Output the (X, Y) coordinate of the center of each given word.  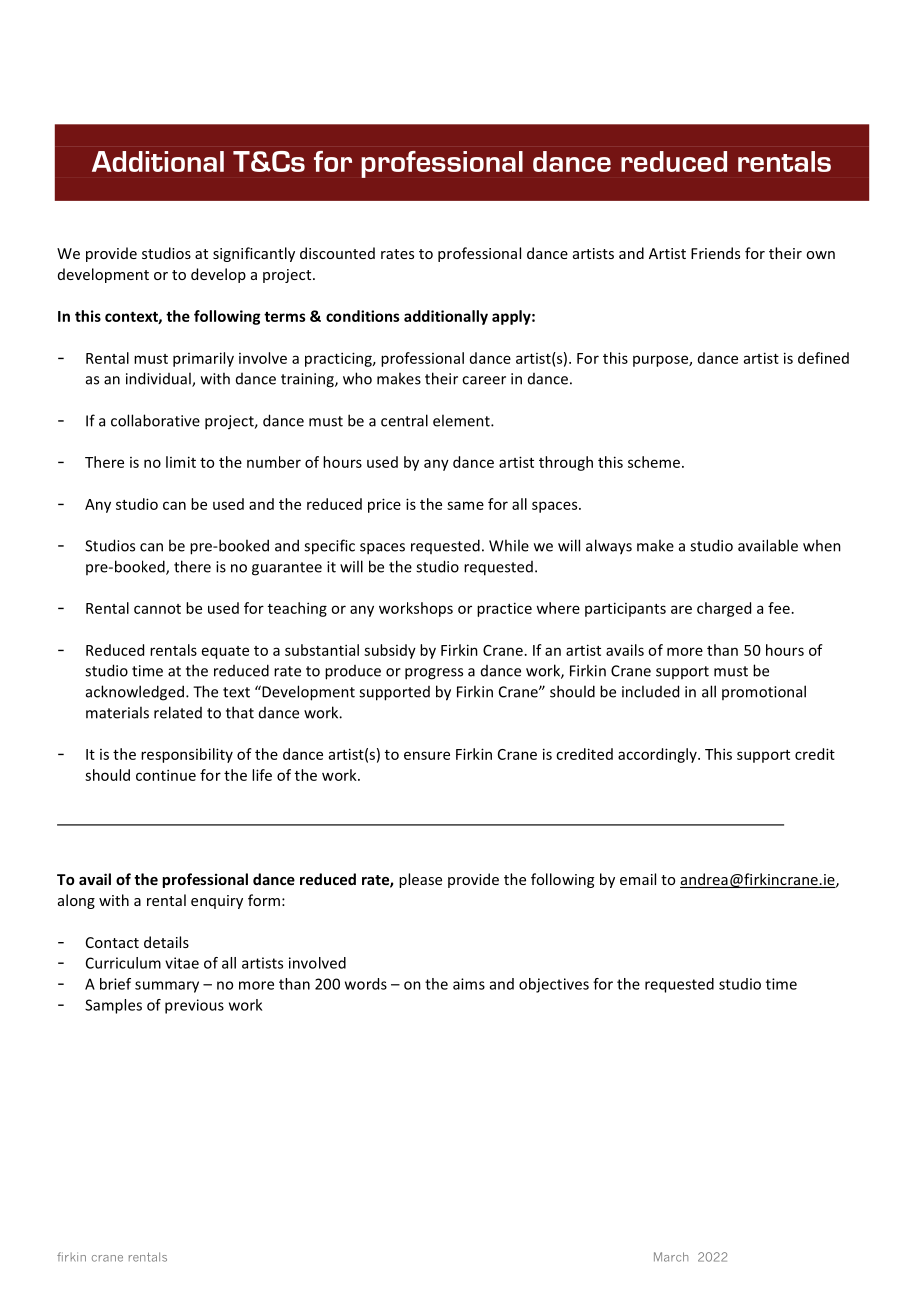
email (638, 879)
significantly (254, 254)
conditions (363, 316)
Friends (715, 253)
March (671, 1257)
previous (194, 1006)
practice (504, 609)
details (166, 942)
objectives (554, 985)
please (420, 880)
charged (724, 609)
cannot (157, 609)
